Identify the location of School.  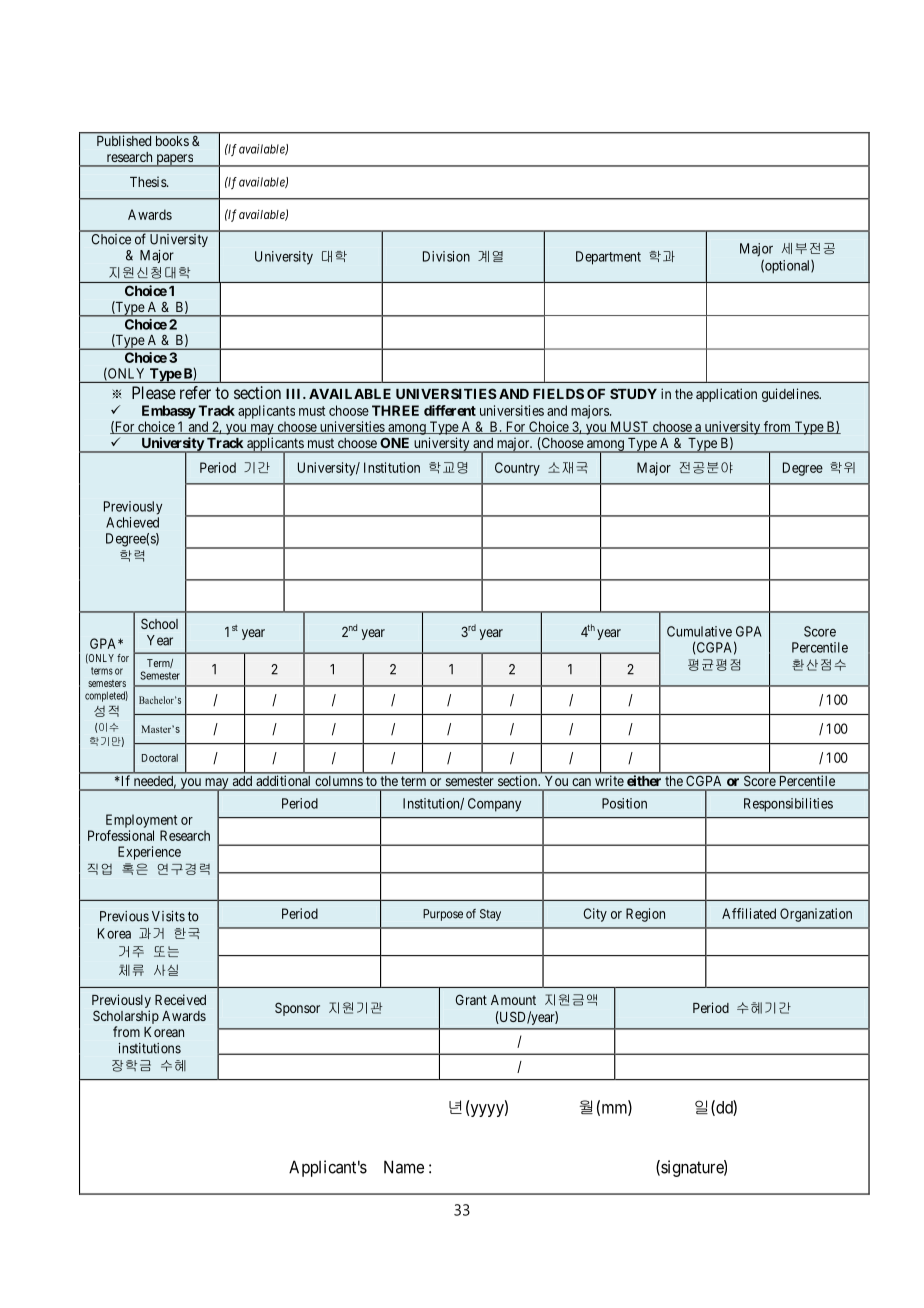
(159, 623).
